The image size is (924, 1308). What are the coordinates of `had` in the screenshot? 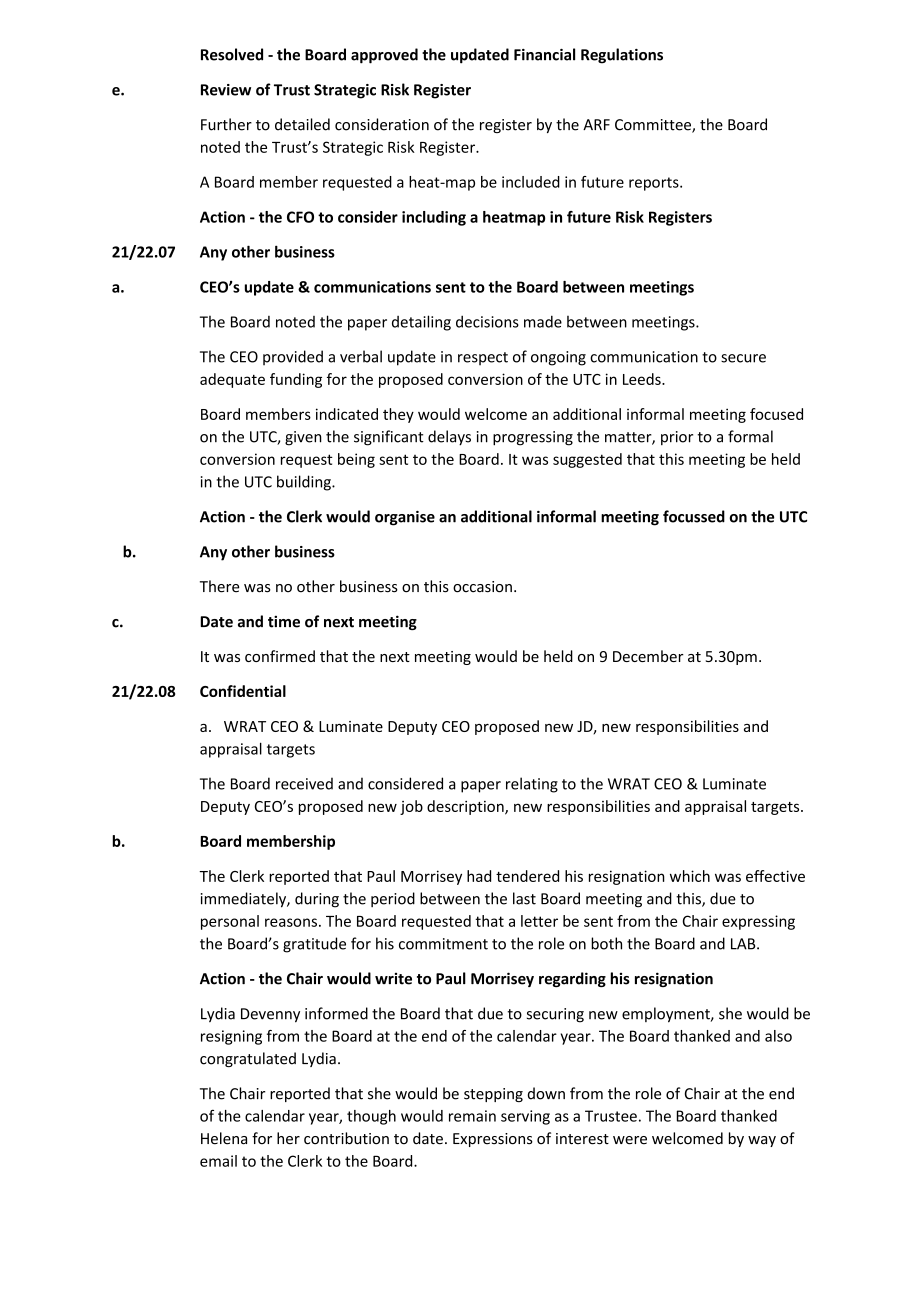 It's located at (479, 876).
